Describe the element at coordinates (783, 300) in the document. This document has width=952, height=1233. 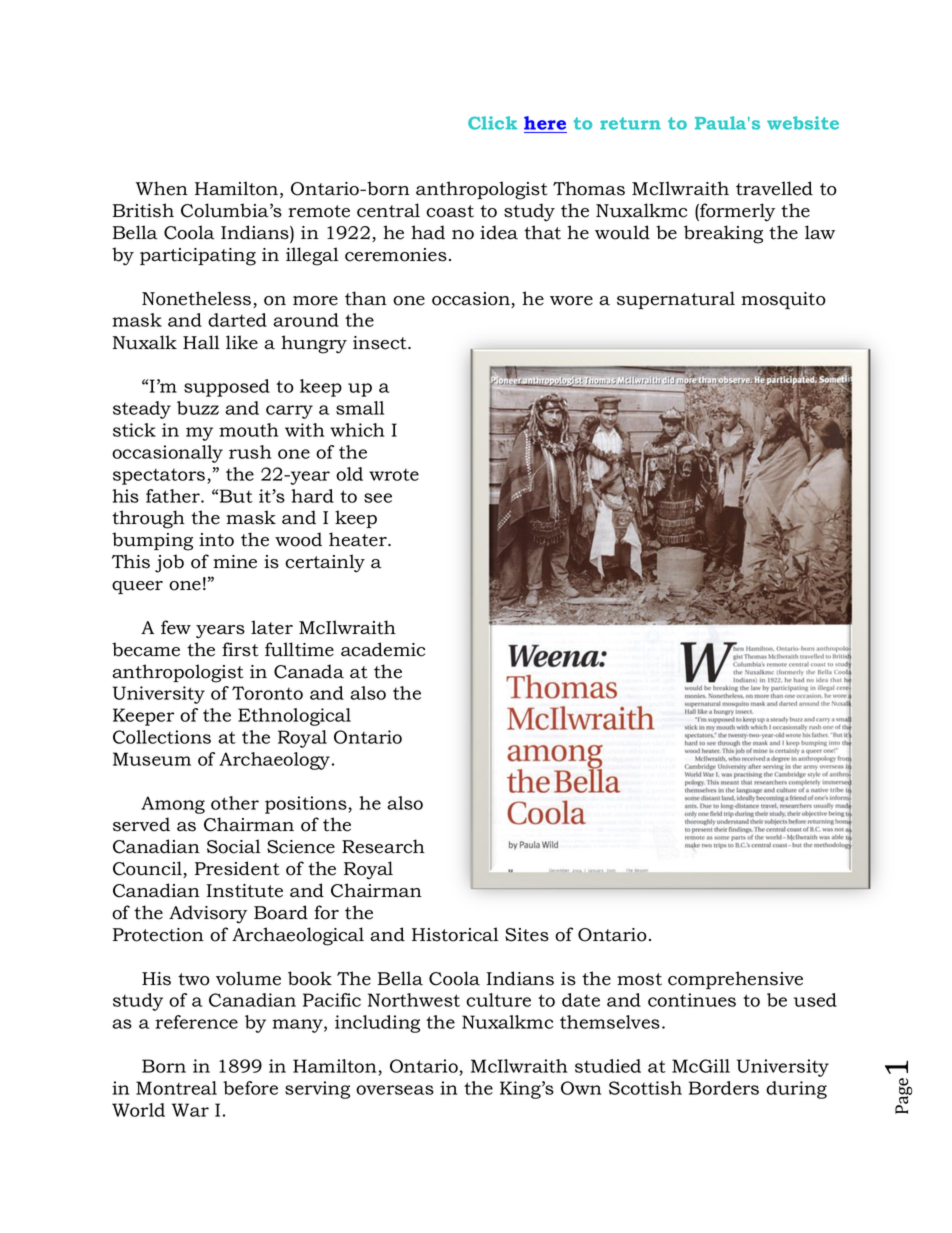
I see `mosquito` at that location.
